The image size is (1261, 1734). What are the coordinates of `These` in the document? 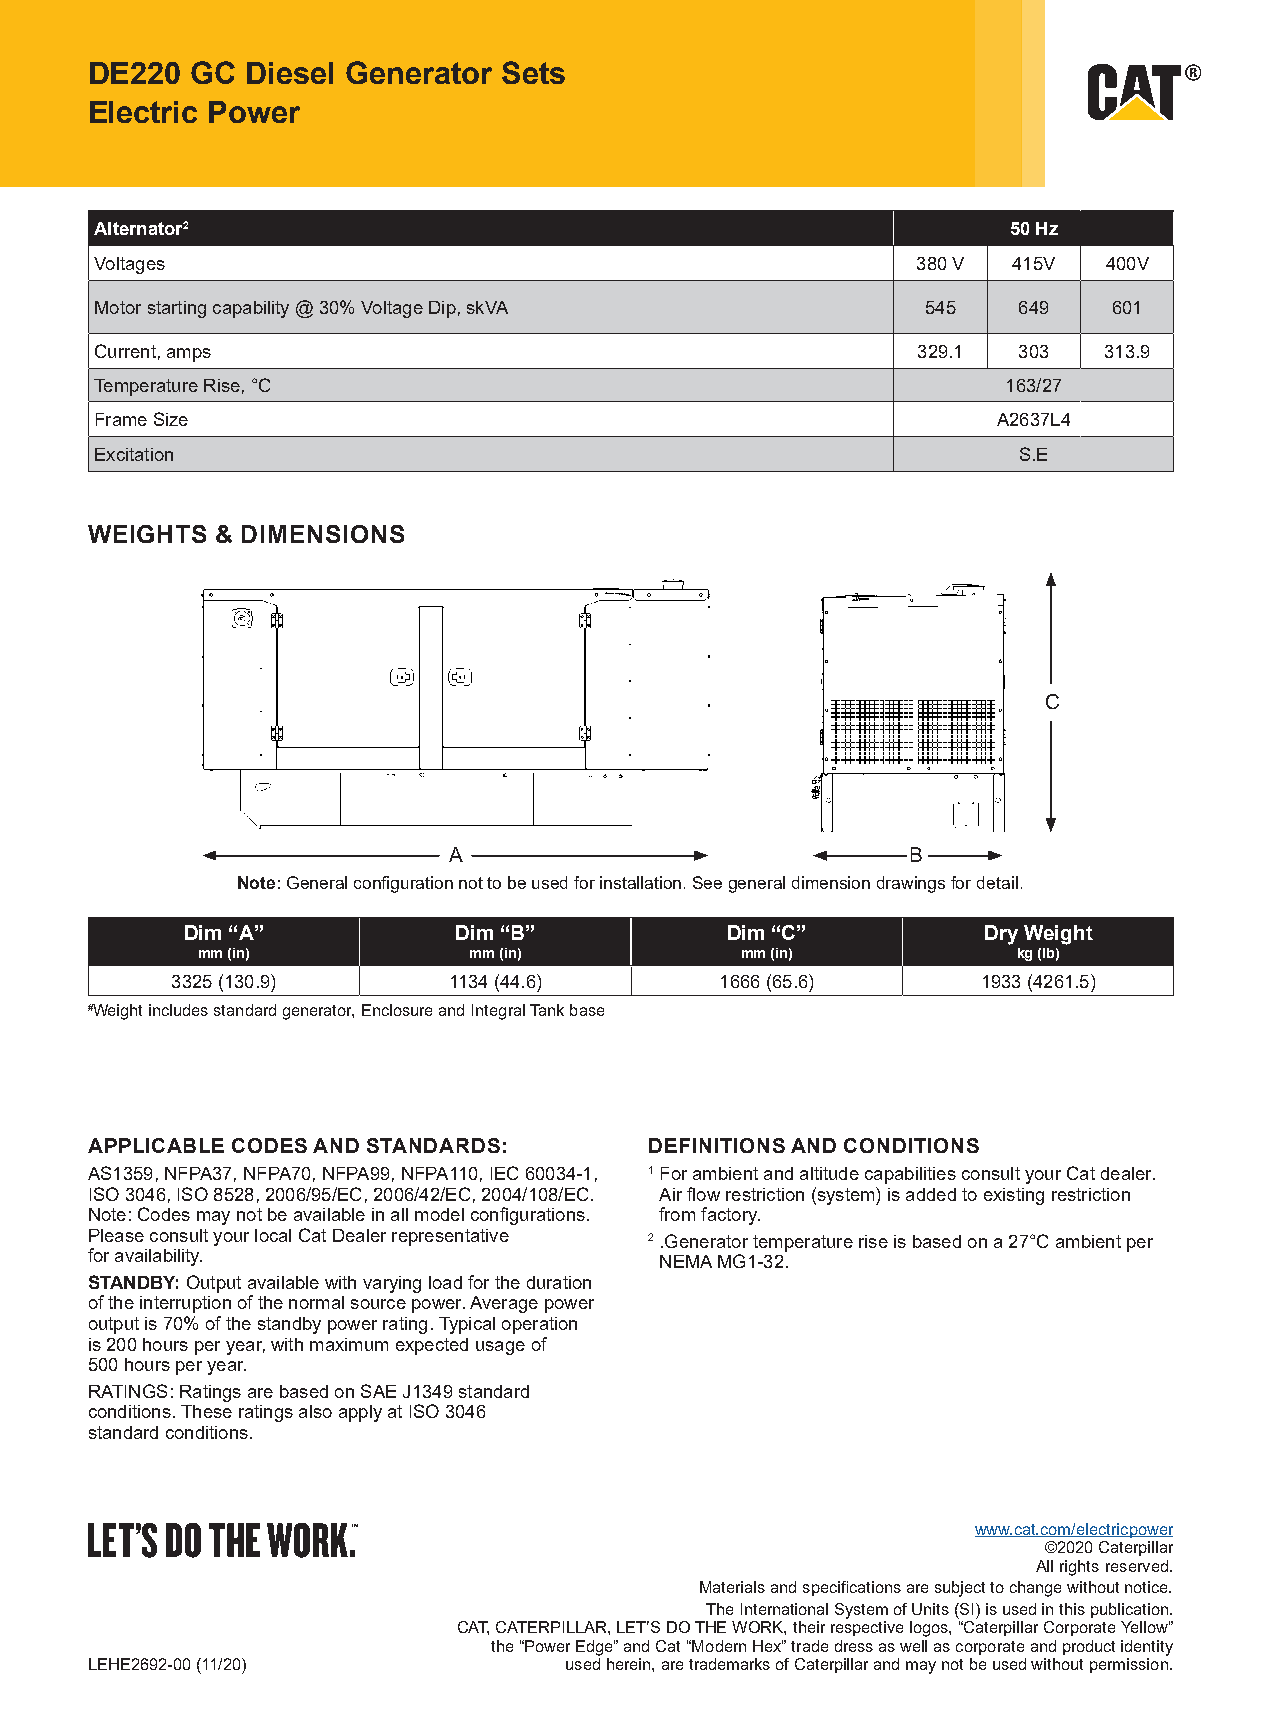 It's located at (206, 1411).
